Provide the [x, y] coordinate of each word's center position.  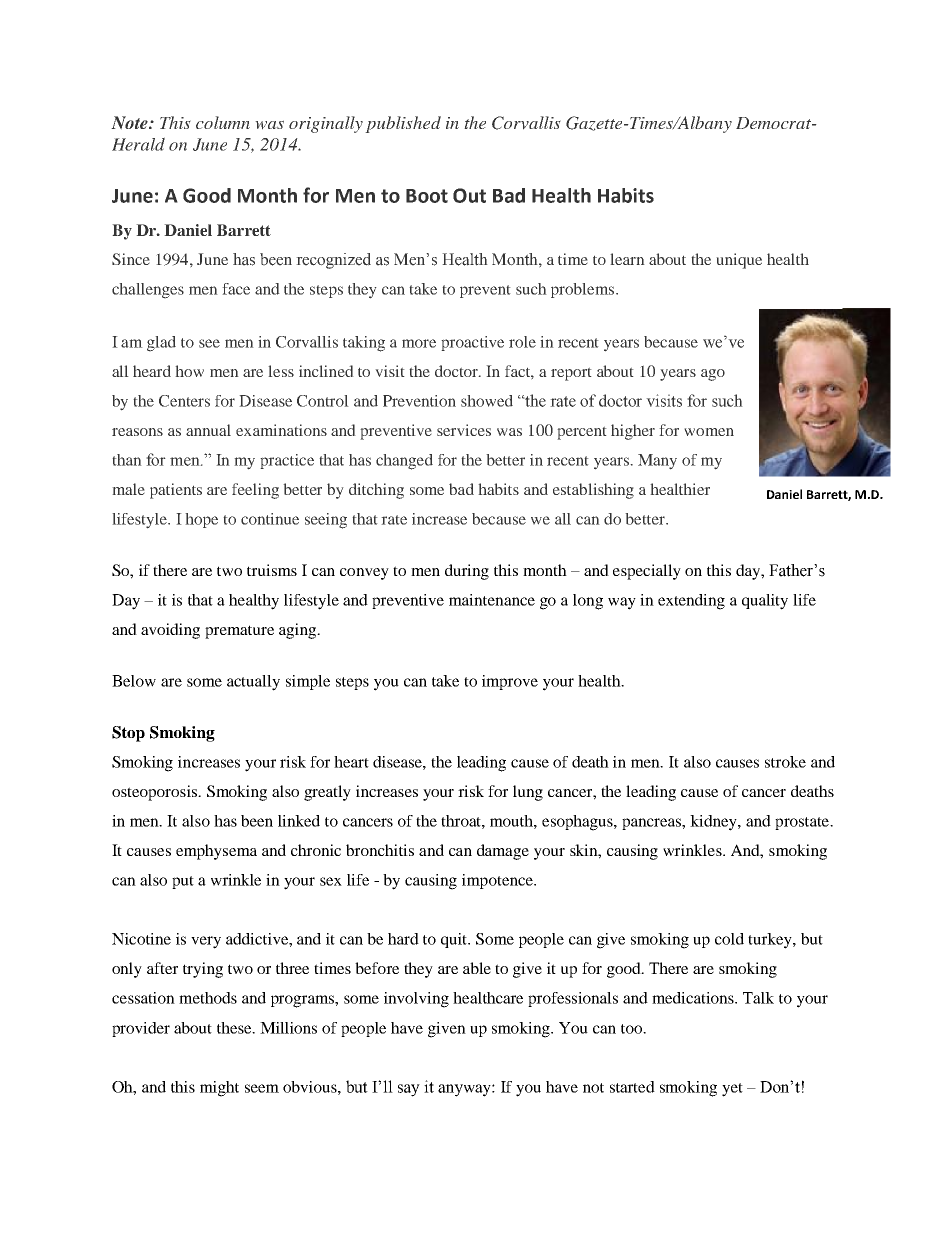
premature [239, 632]
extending [691, 602]
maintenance [492, 600]
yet [732, 1090]
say [409, 1090]
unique [739, 261]
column [223, 122]
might [219, 1089]
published [403, 124]
